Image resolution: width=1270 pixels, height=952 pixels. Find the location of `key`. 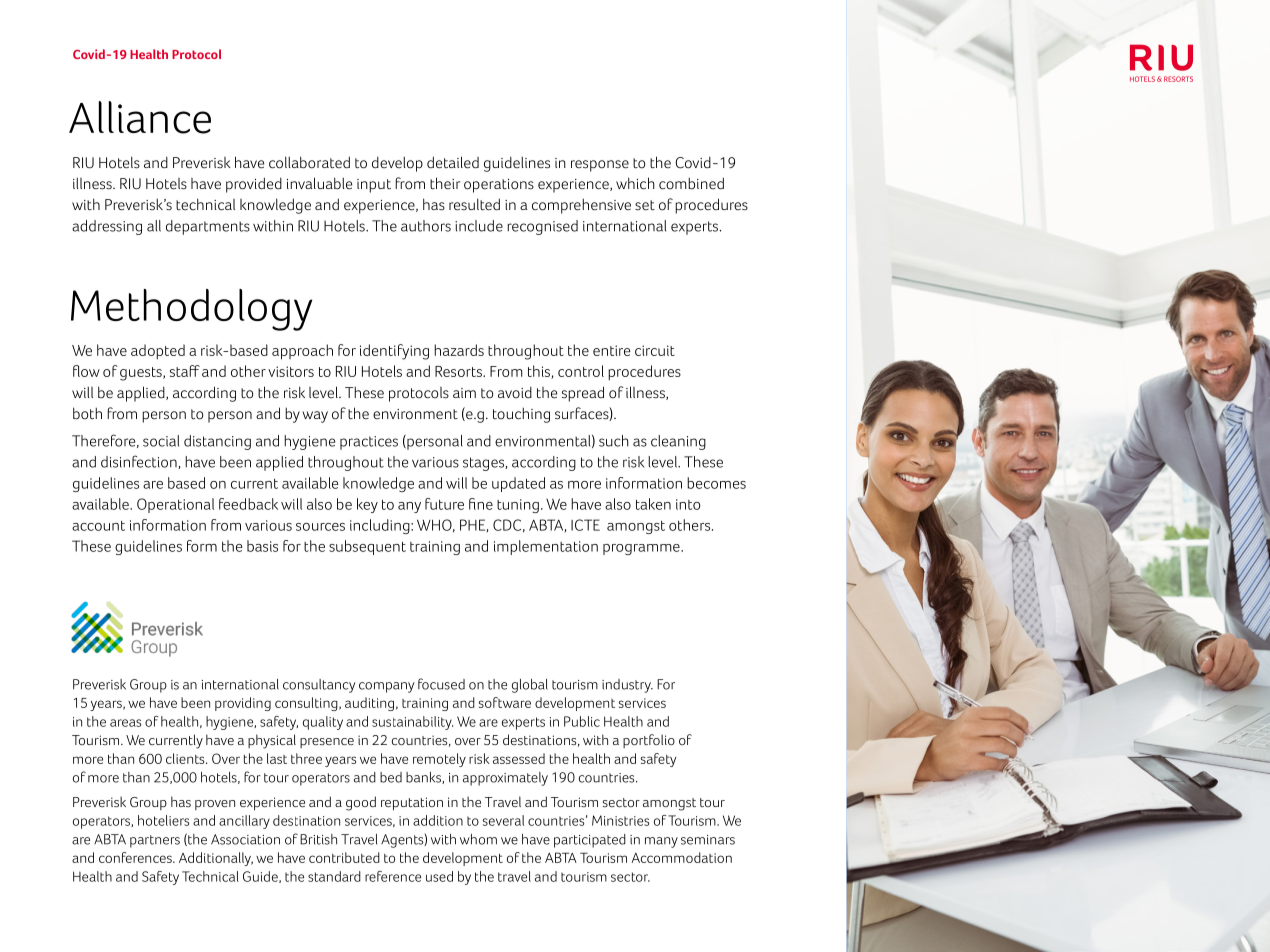

key is located at coordinates (367, 505).
